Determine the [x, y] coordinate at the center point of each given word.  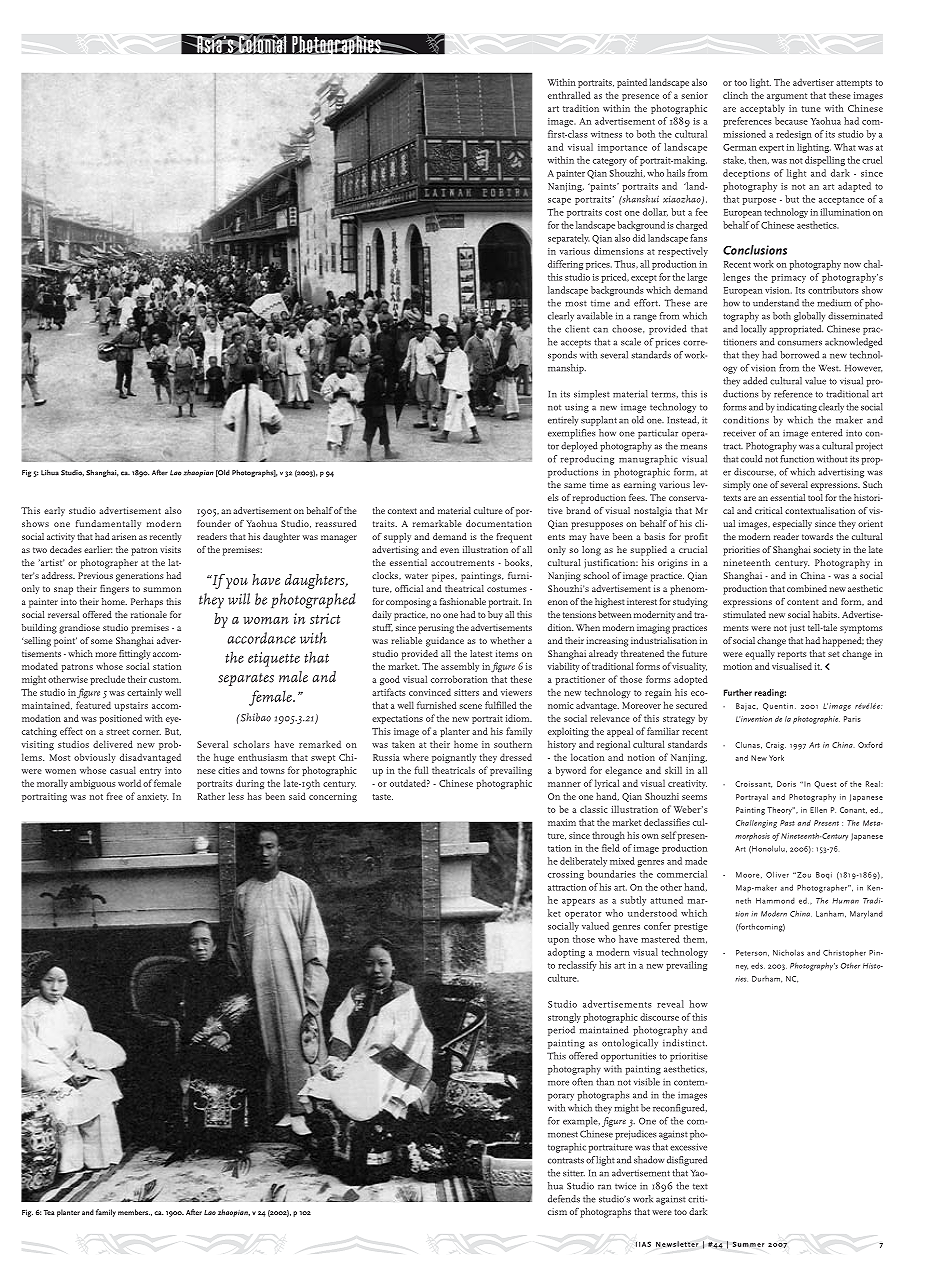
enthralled [569, 95]
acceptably [762, 109]
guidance [445, 642]
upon [558, 941]
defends [564, 1199]
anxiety [152, 797]
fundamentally [108, 524]
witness [606, 134]
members [134, 1212]
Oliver [777, 874]
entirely [563, 421]
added [755, 381]
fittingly [134, 655]
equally [760, 655]
